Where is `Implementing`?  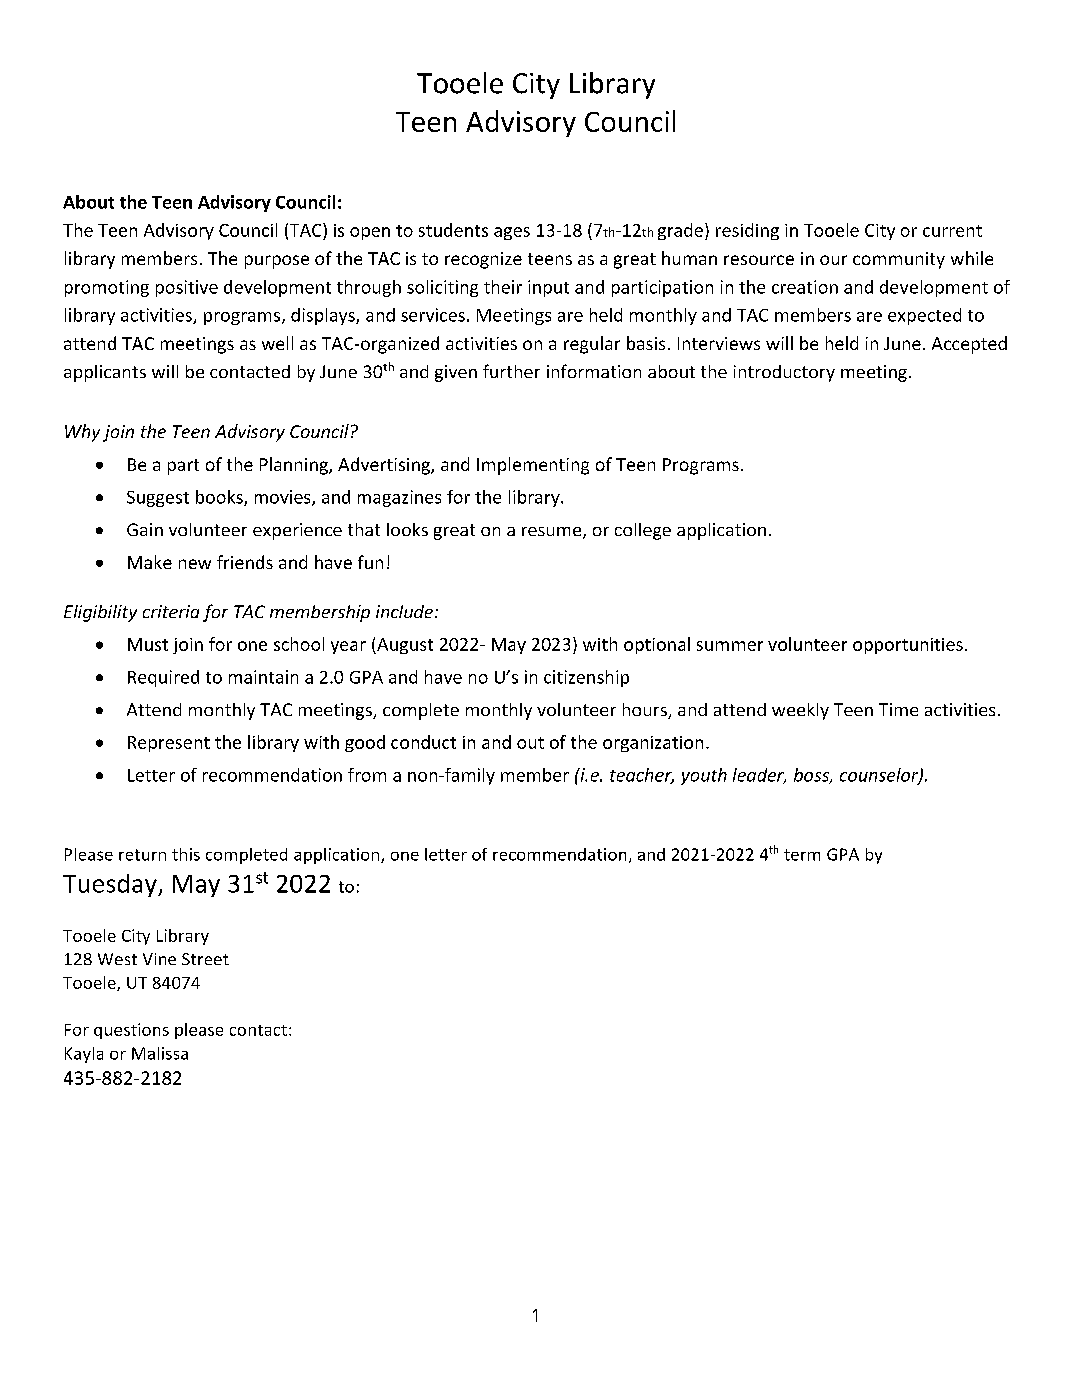
Implementing is located at coordinates (533, 466).
